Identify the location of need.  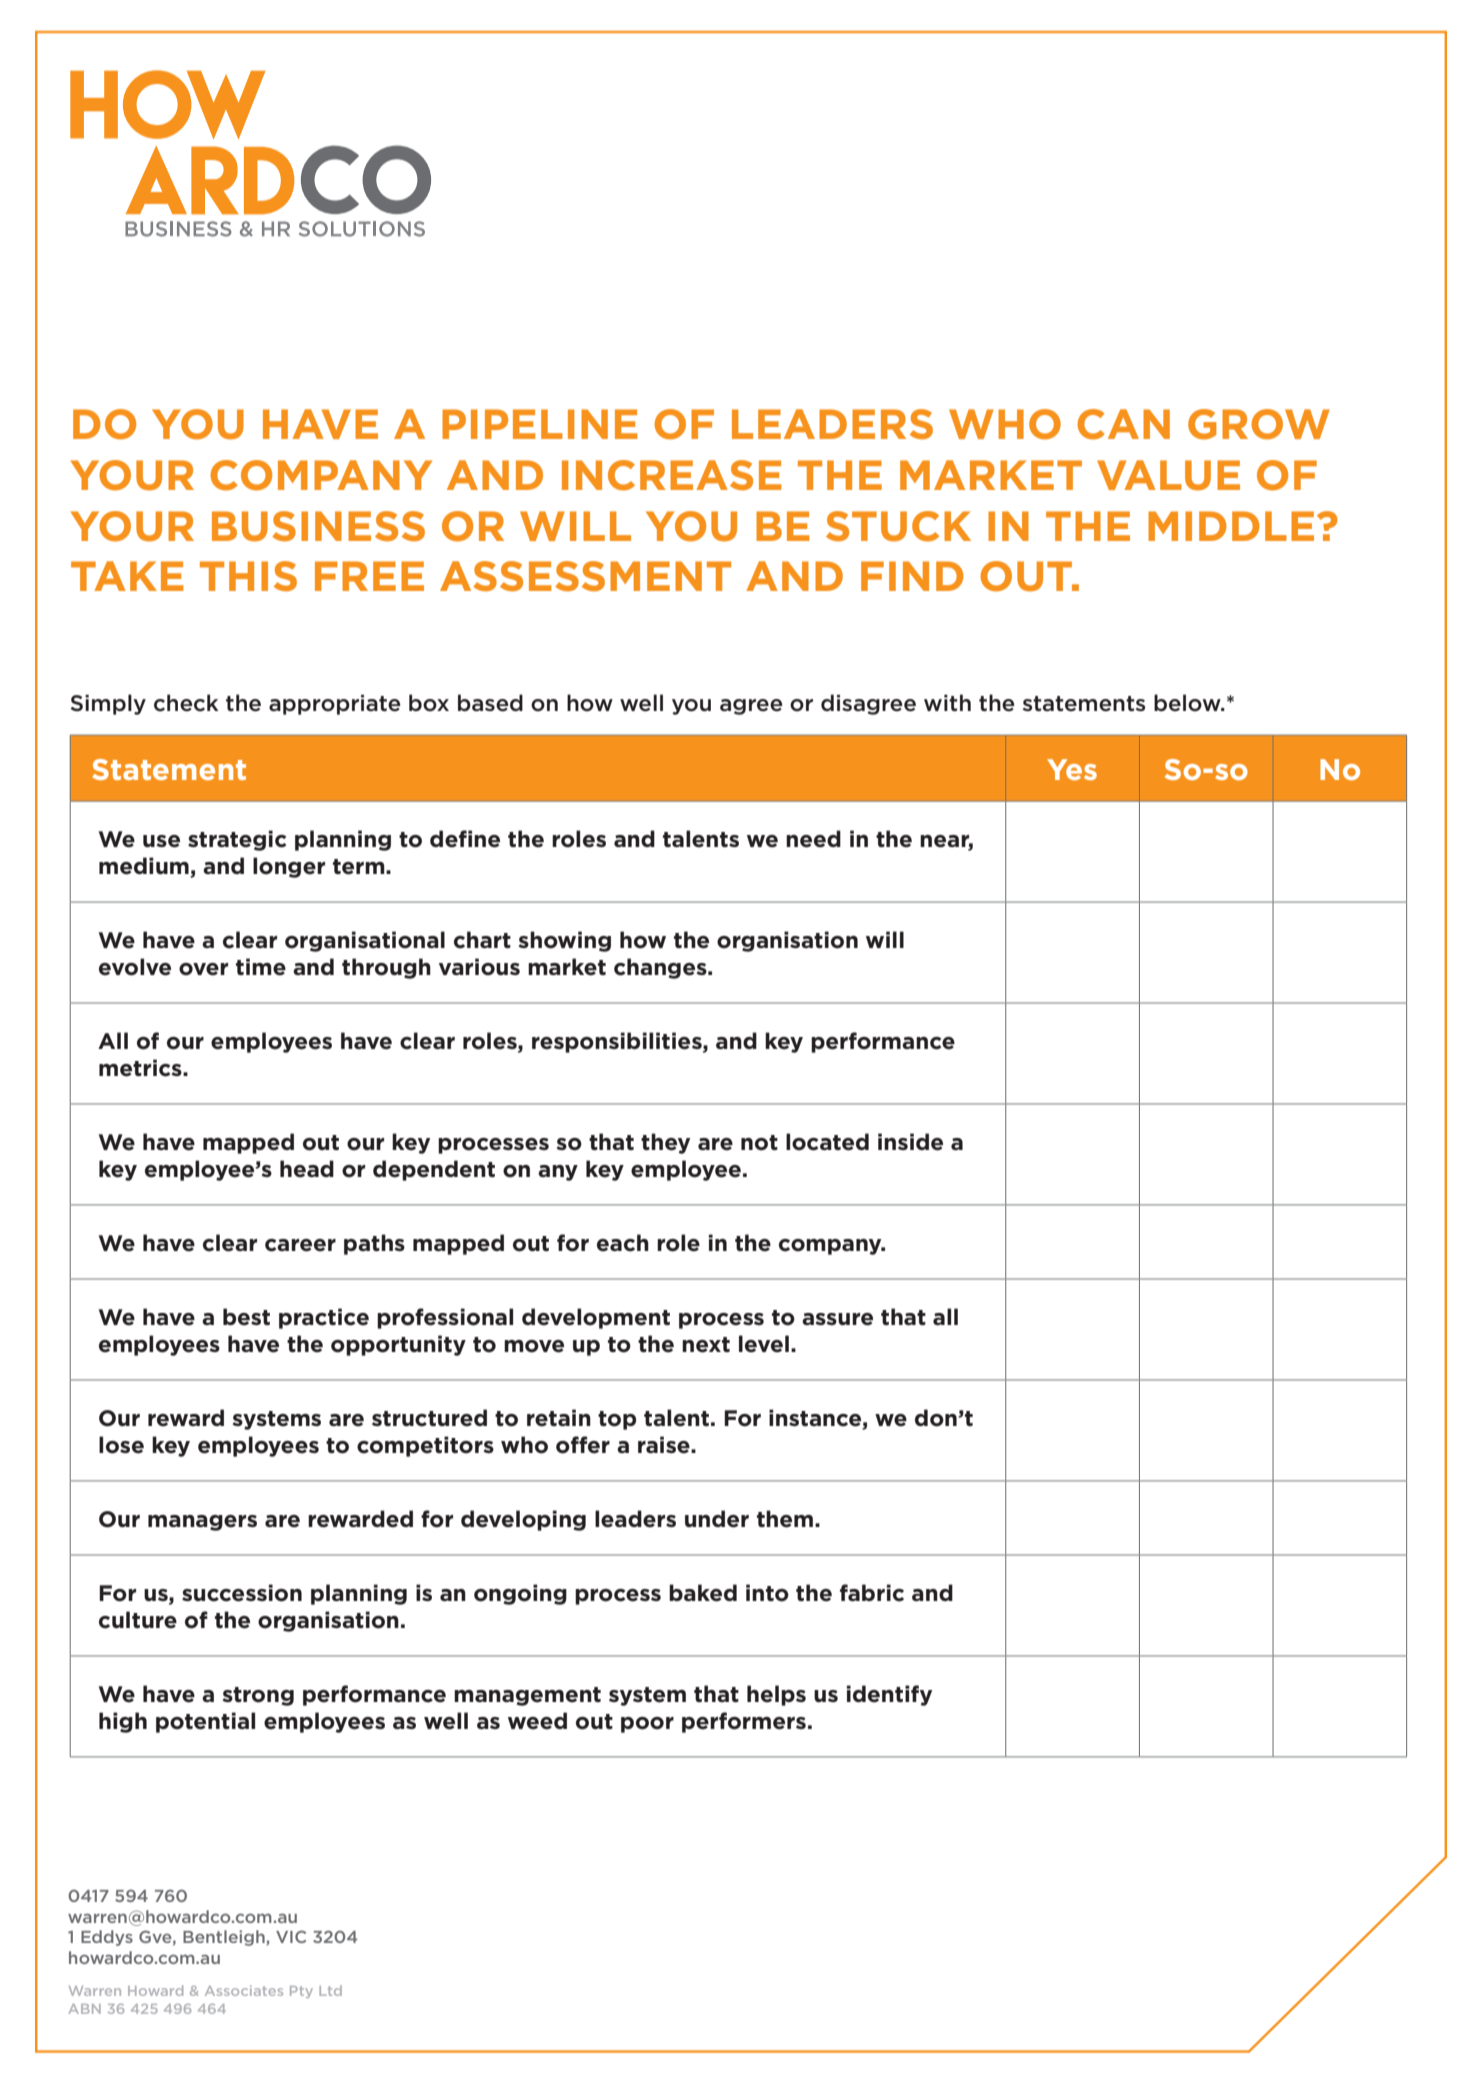
(813, 839).
